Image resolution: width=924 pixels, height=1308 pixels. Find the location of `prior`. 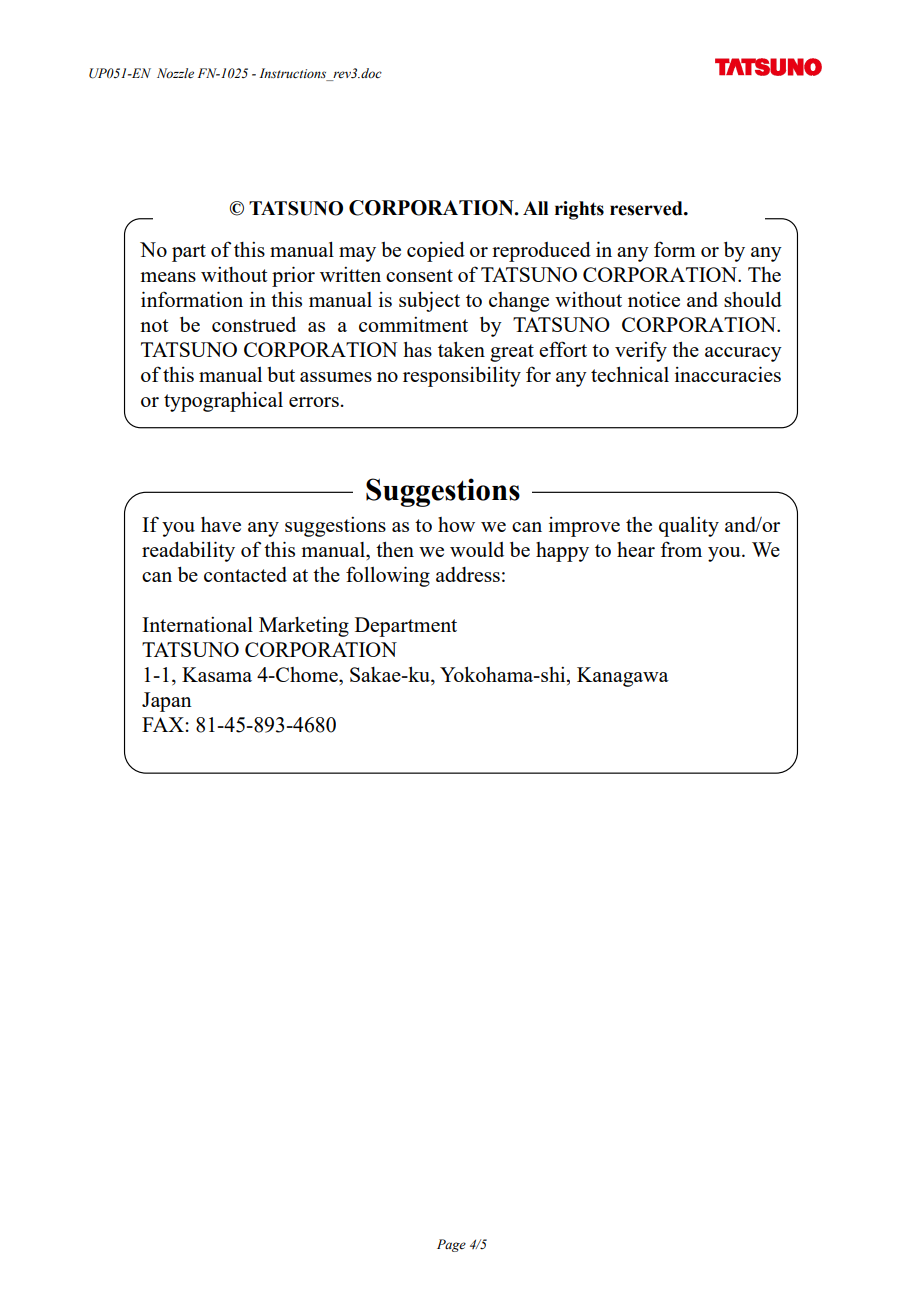

prior is located at coordinates (293, 276).
